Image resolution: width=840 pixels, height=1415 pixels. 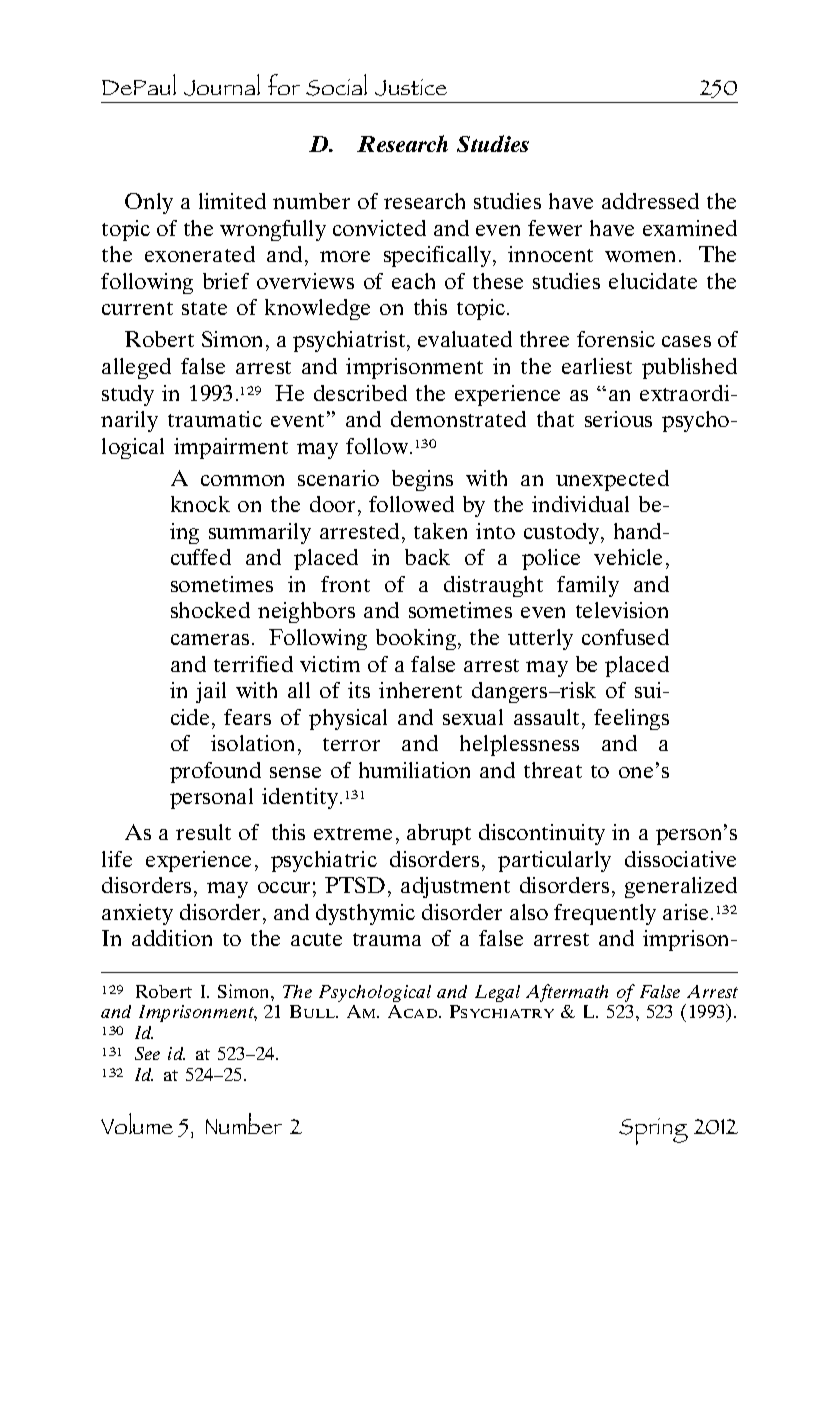 What do you see at coordinates (222, 85) in the page?
I see `Journal` at bounding box center [222, 85].
